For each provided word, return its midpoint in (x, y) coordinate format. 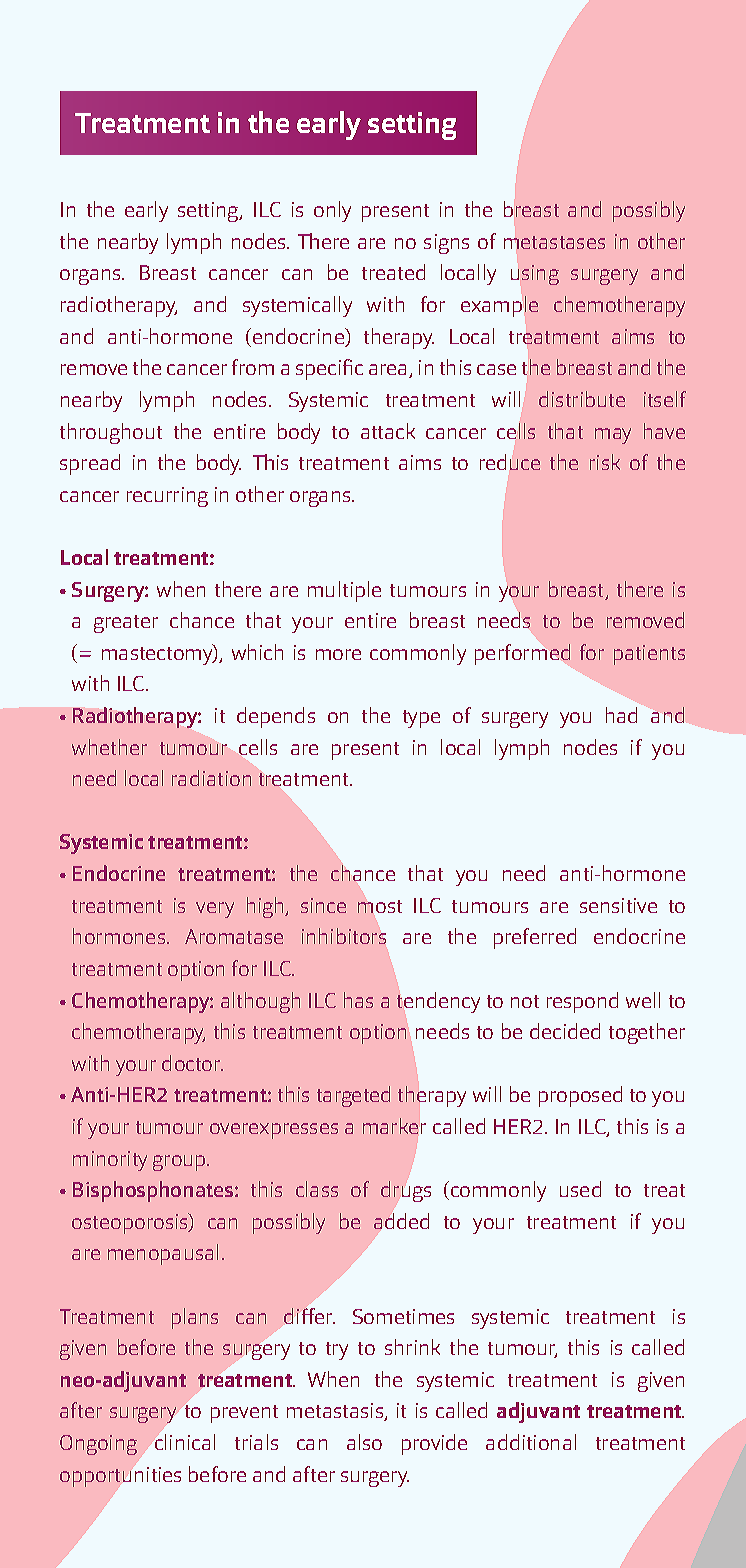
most (380, 906)
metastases (554, 242)
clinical (185, 1442)
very (215, 910)
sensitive (618, 905)
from (253, 367)
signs (446, 244)
